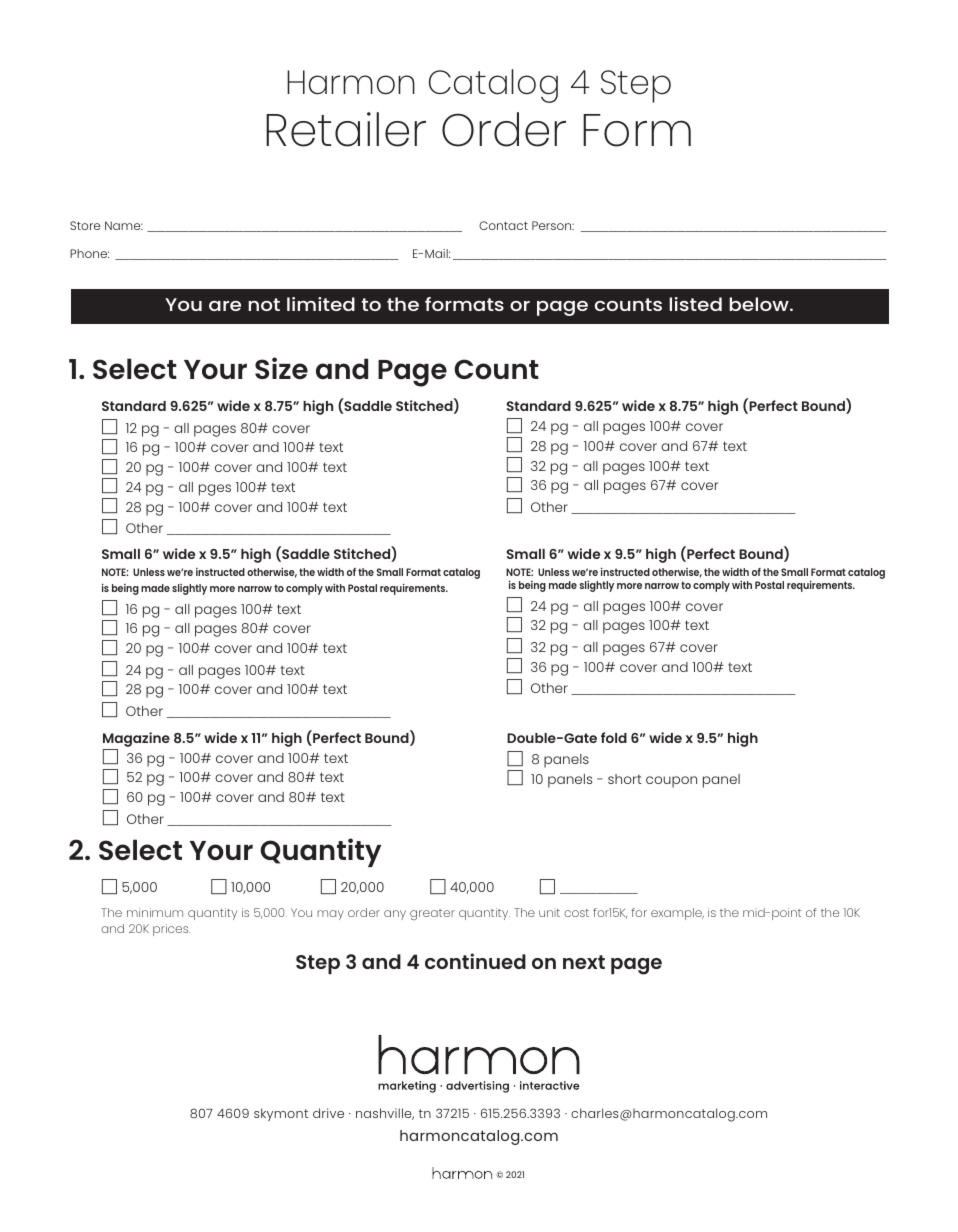 The width and height of the screenshot is (958, 1232). What do you see at coordinates (695, 304) in the screenshot?
I see `listed` at bounding box center [695, 304].
